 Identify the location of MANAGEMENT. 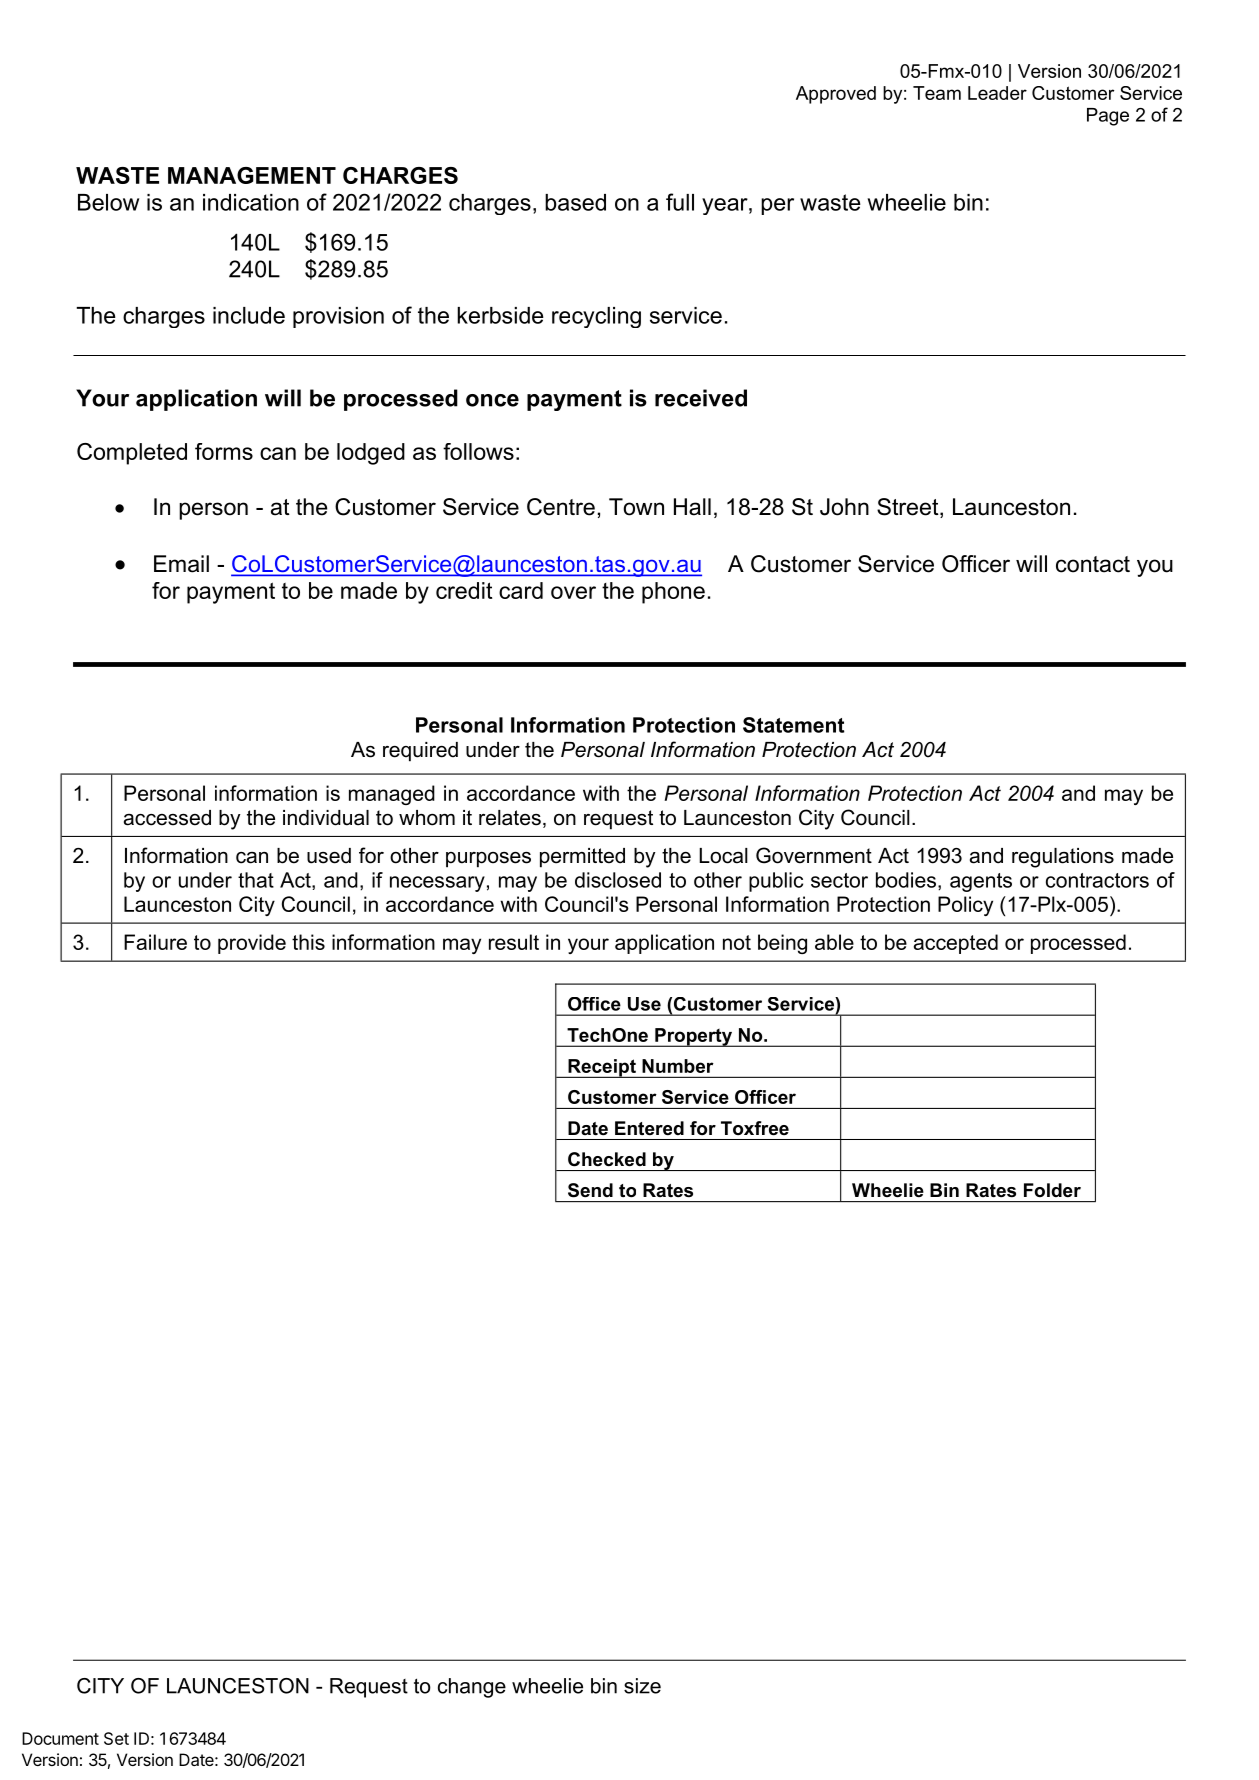
(252, 175).
